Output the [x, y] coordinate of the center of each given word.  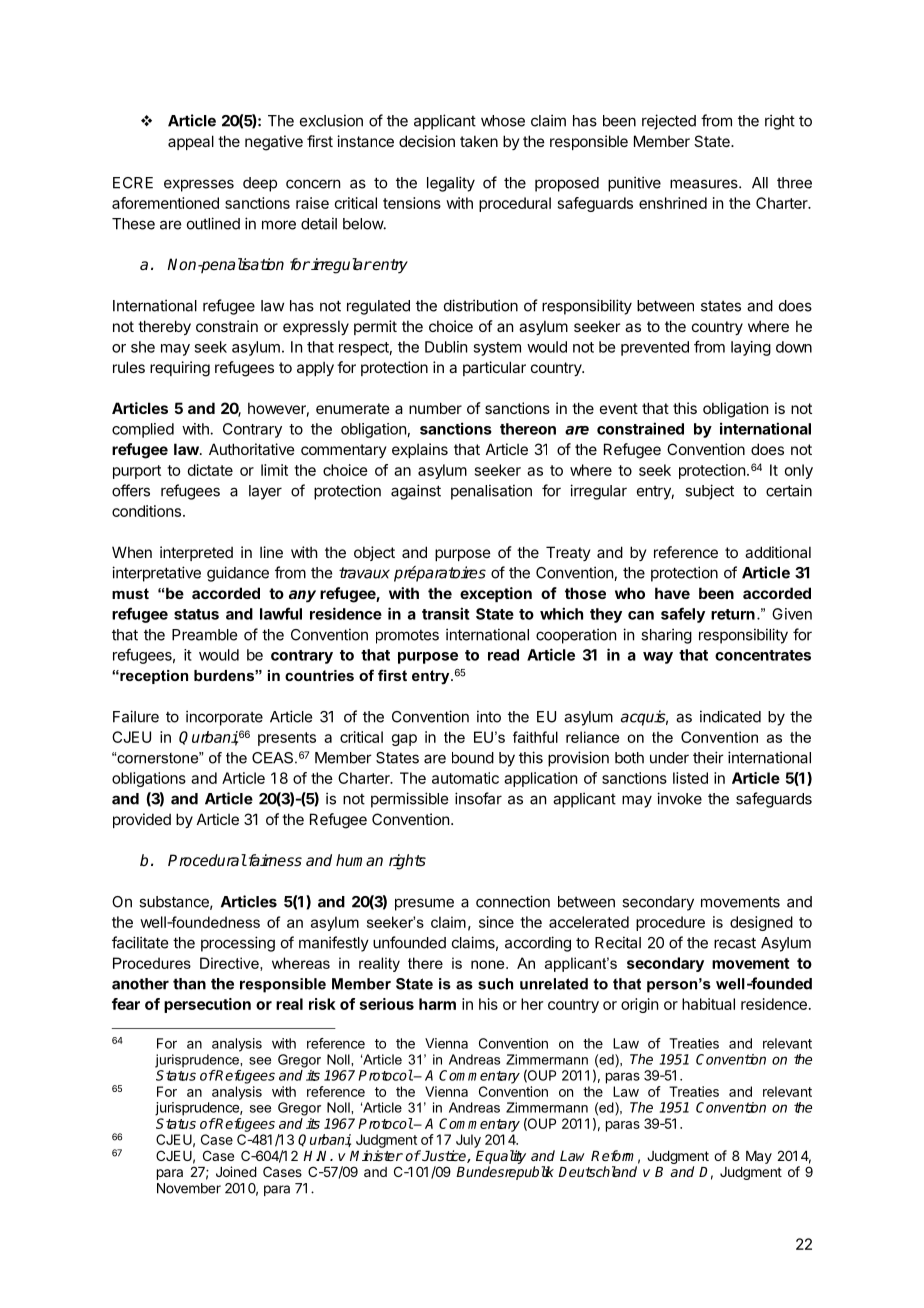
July [468, 1141]
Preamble [204, 635]
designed [761, 923]
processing [238, 944]
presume [424, 904]
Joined [236, 1171]
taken [479, 141]
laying [751, 348]
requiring [180, 369]
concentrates [763, 655]
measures [705, 184]
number [435, 408]
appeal [191, 142]
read [503, 655]
